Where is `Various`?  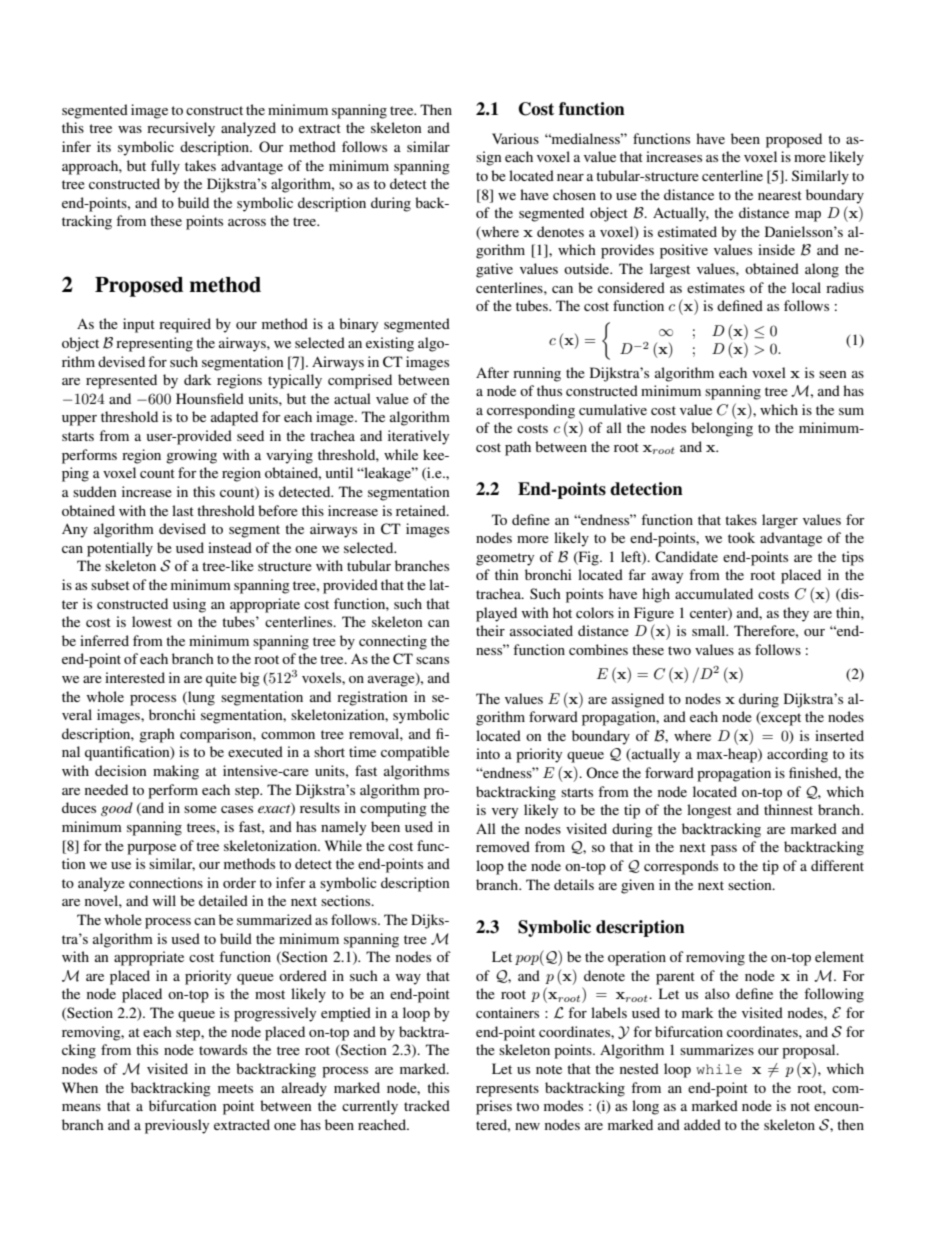
Various is located at coordinates (515, 138).
